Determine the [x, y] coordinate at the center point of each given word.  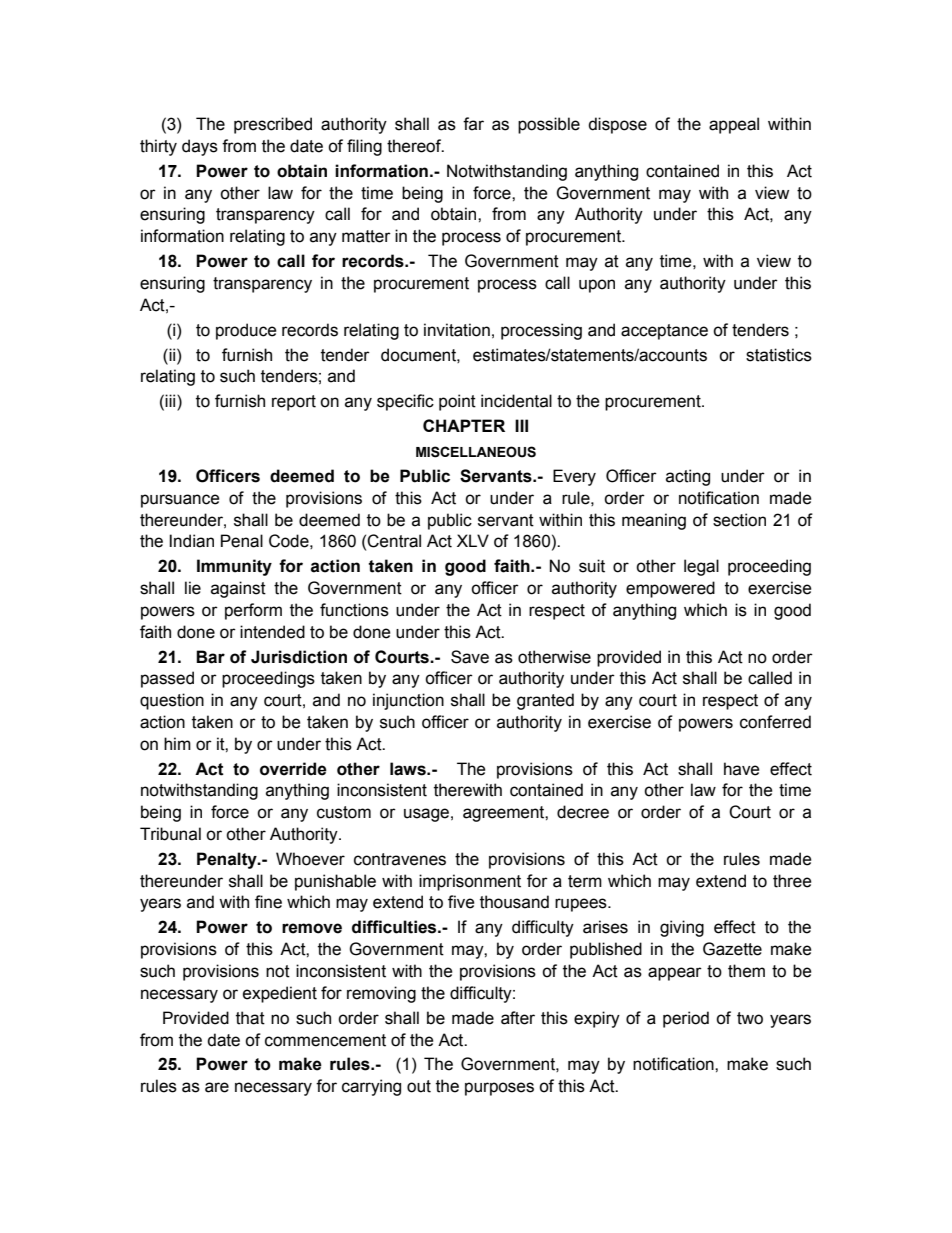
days [200, 147]
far [473, 124]
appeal [734, 125]
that [250, 1018]
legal [701, 567]
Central [394, 541]
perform [253, 611]
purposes [499, 1089]
